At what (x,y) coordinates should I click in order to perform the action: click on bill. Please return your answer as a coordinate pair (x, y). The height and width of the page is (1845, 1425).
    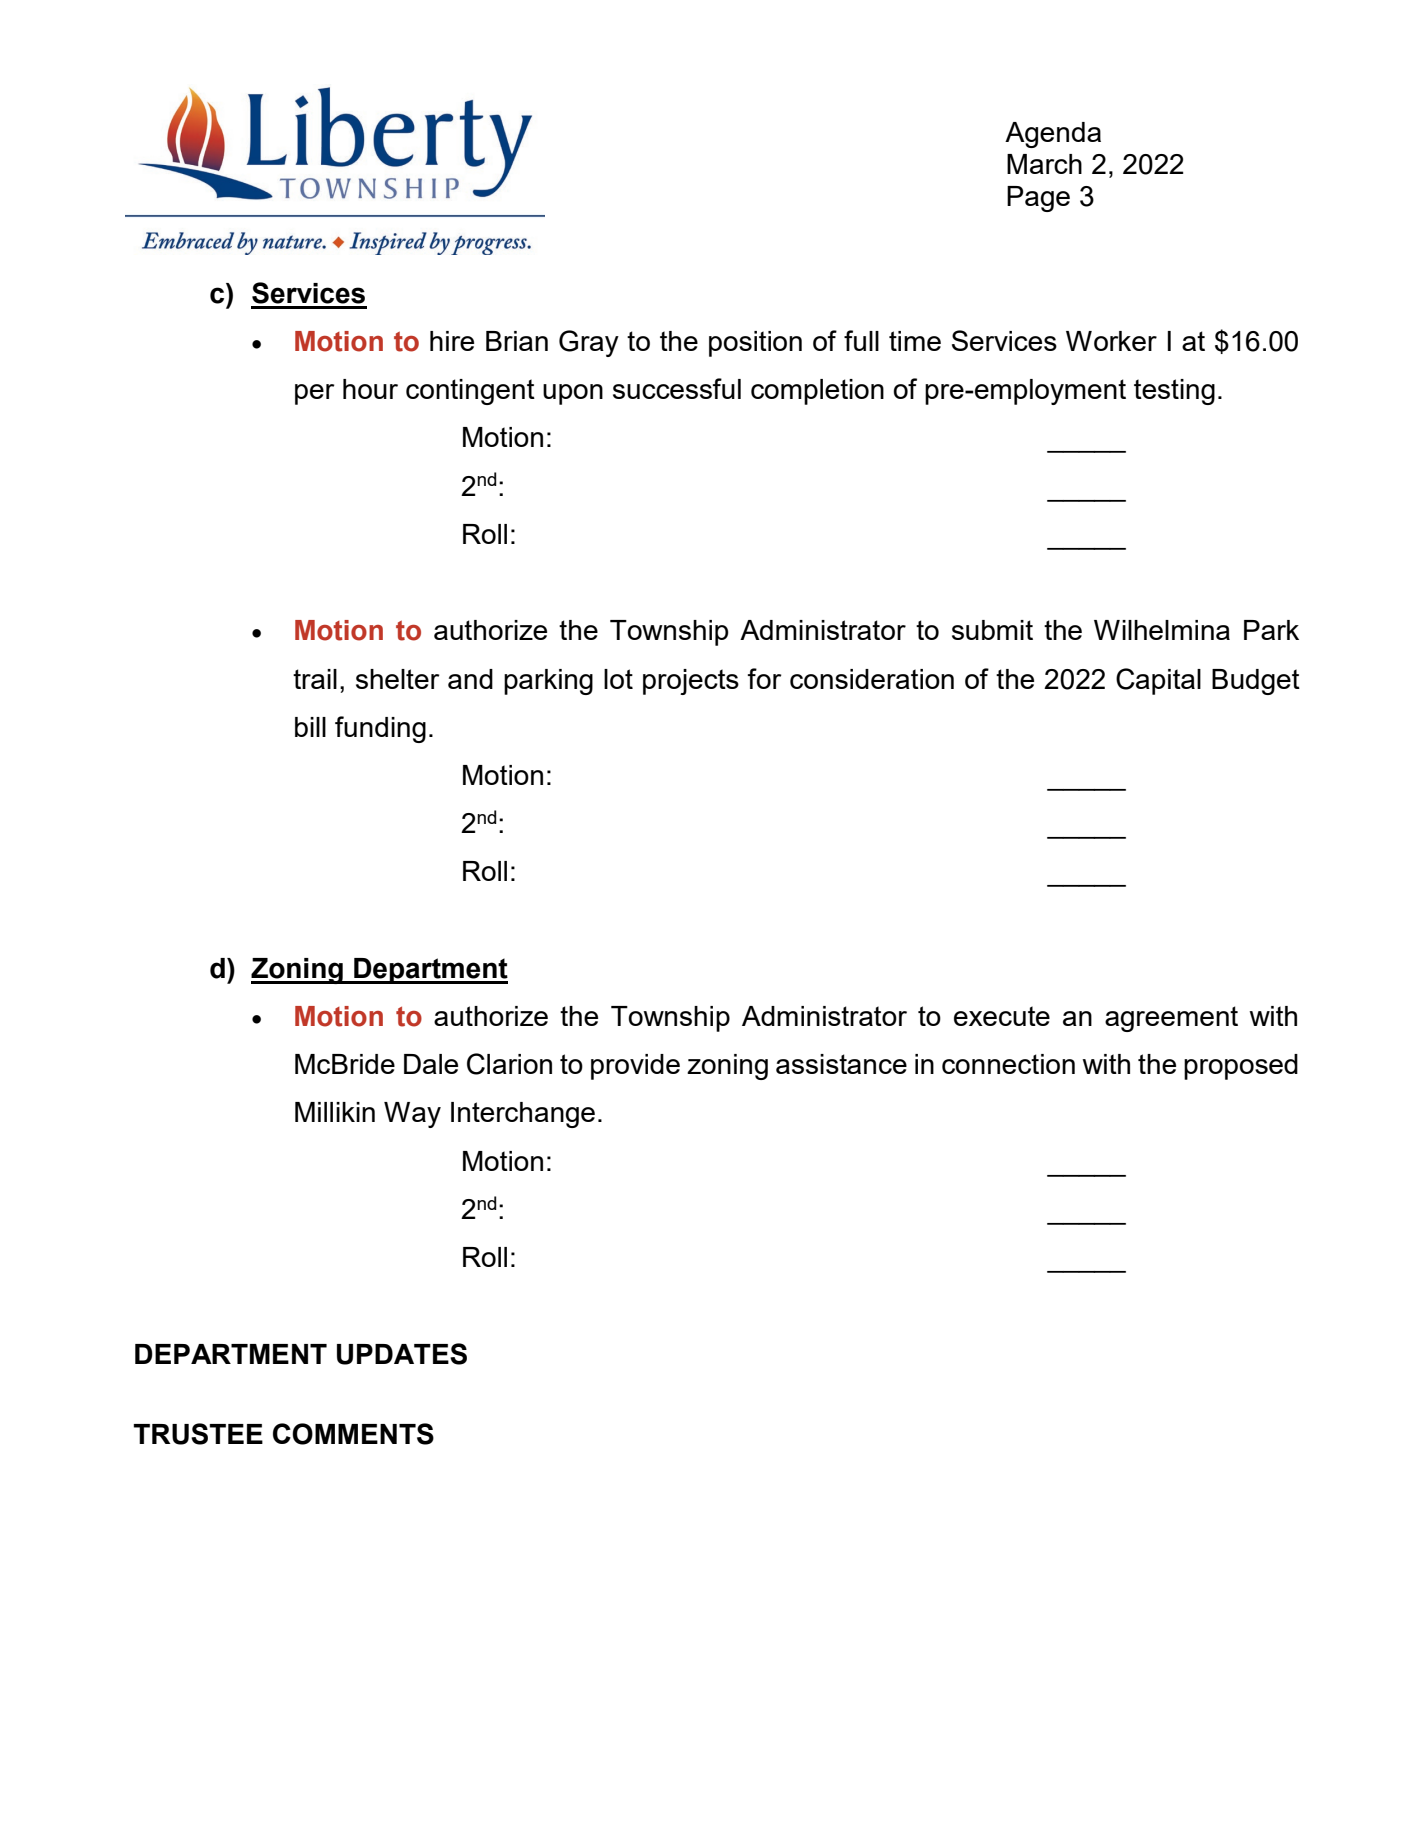
    Looking at the image, I should click on (310, 727).
